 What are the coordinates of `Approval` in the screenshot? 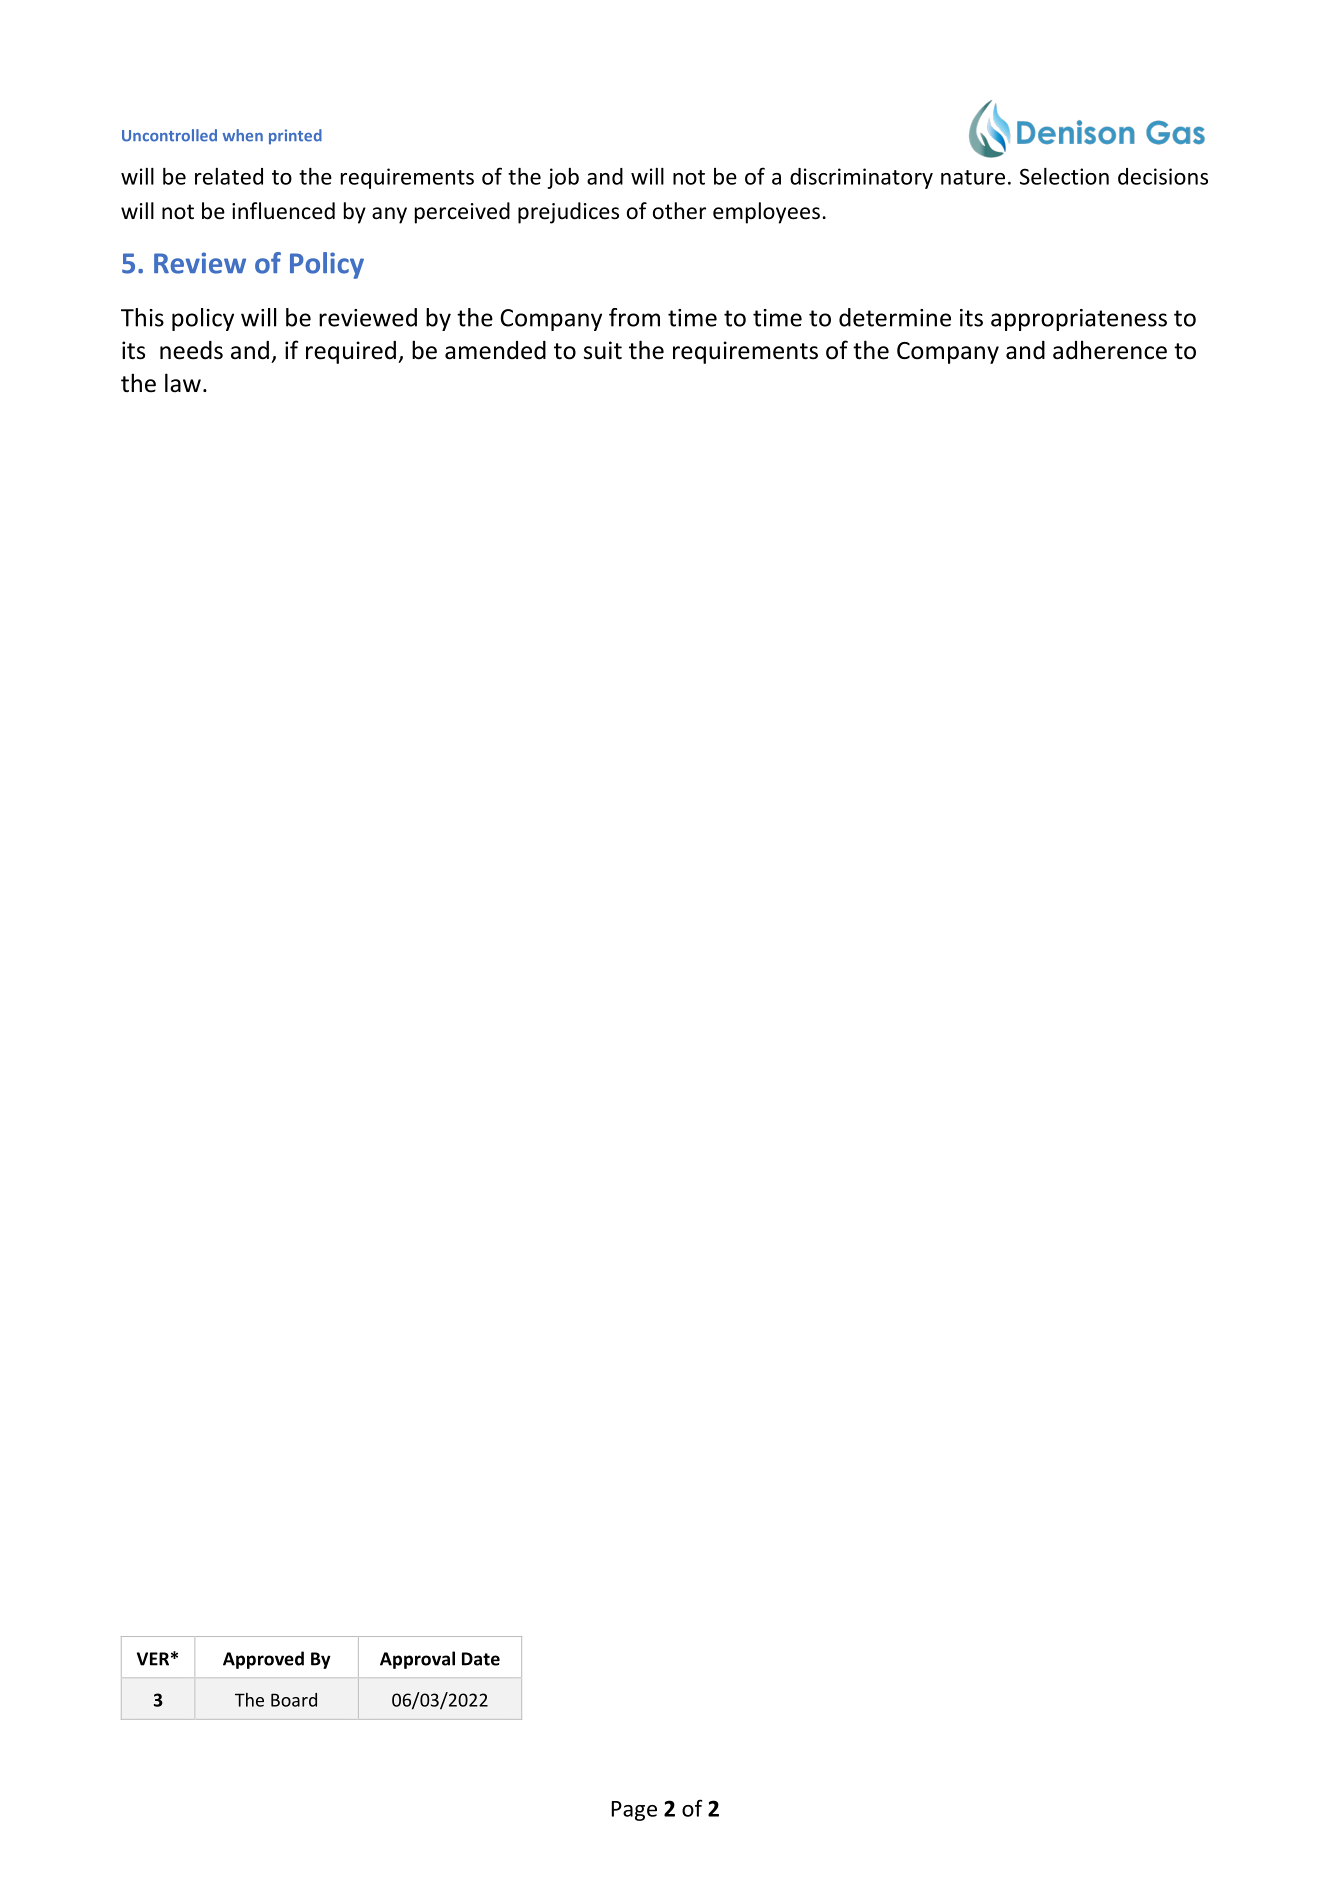 It's located at (417, 1660).
